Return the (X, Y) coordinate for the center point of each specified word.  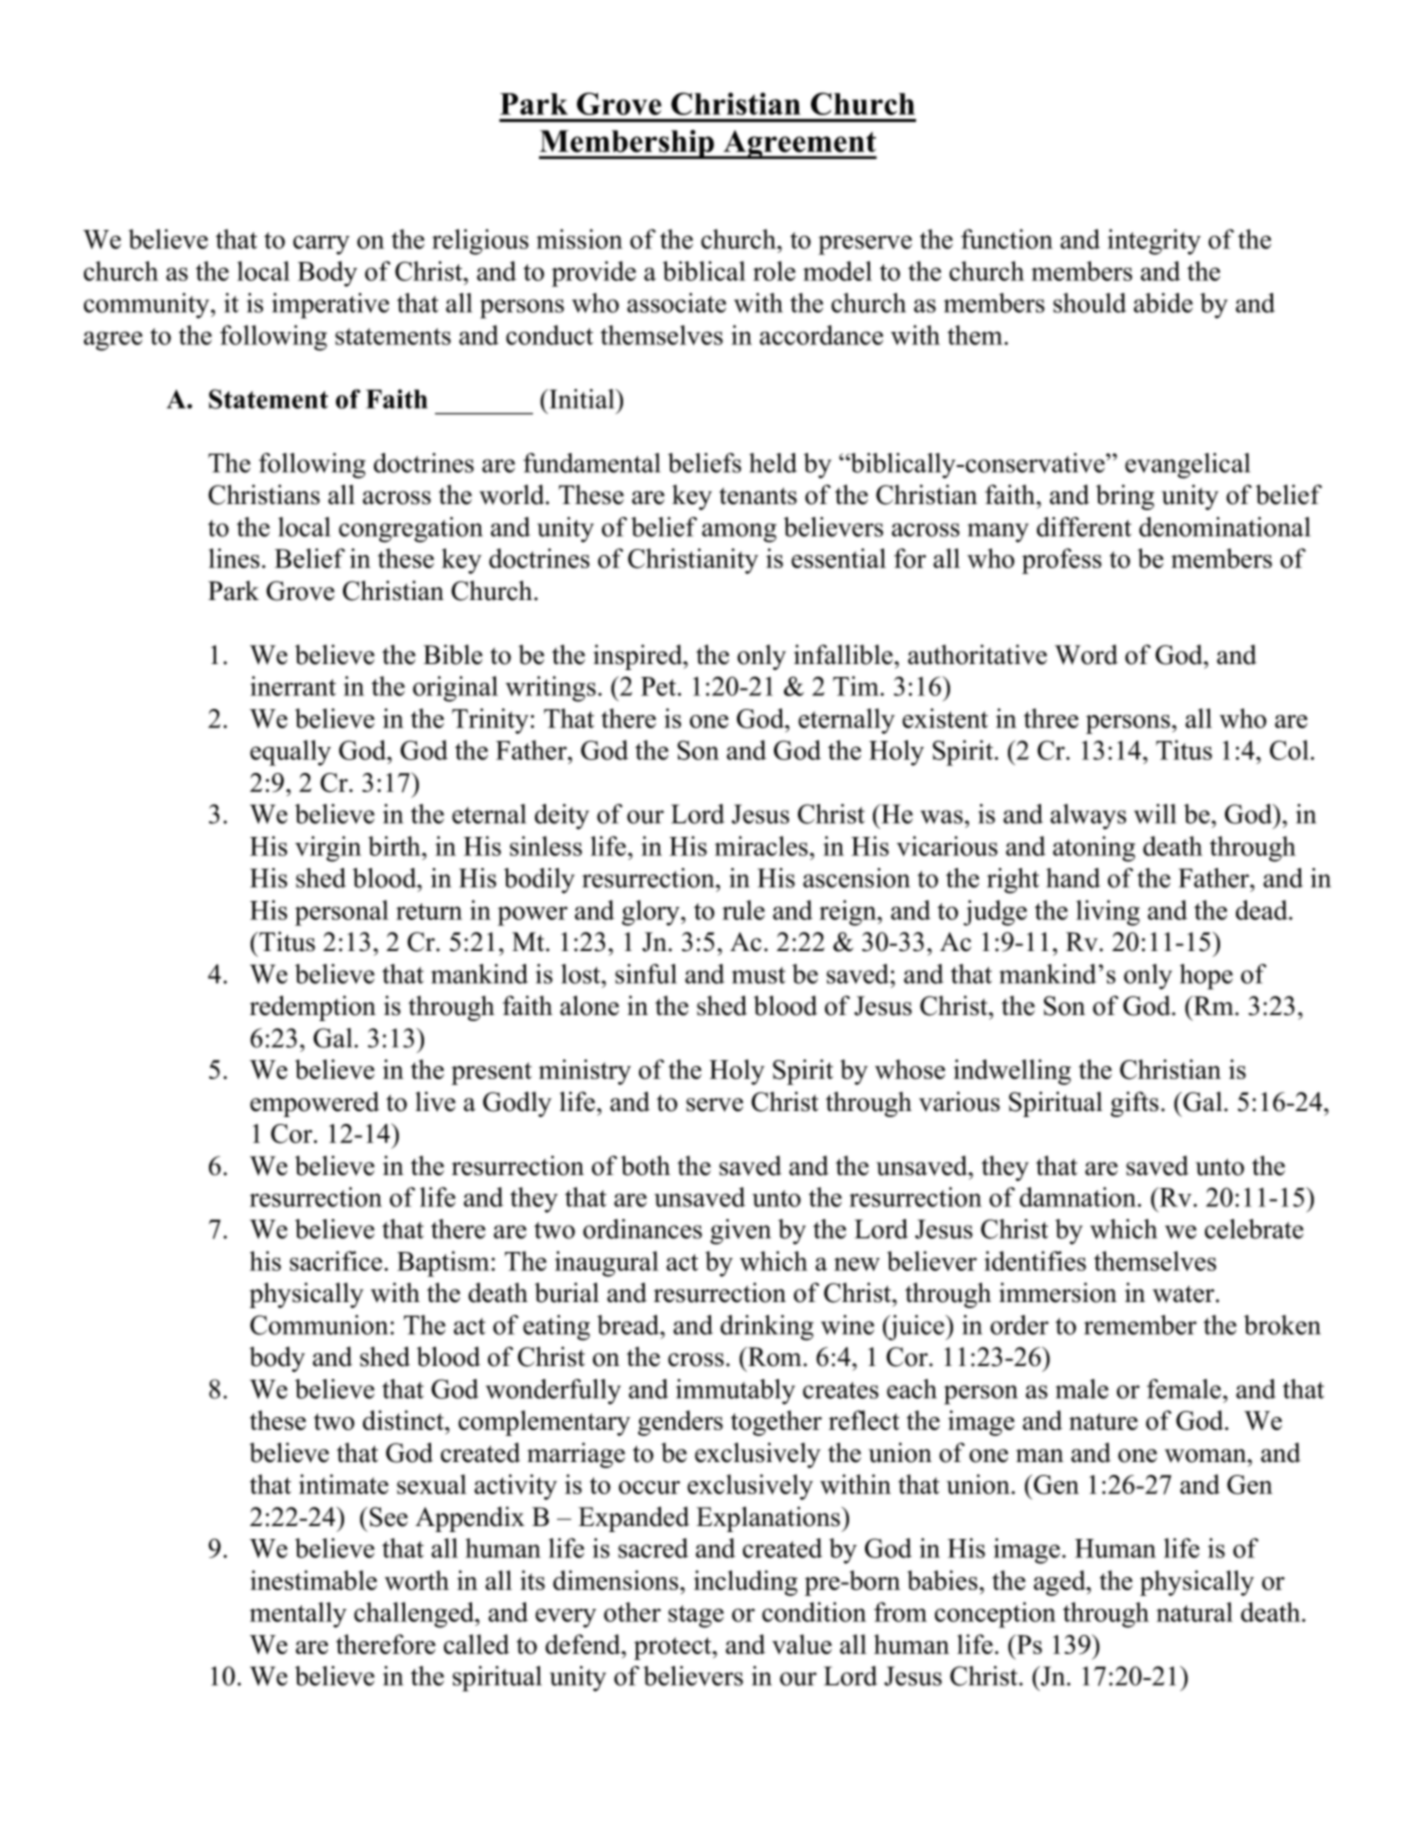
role (774, 271)
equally (290, 753)
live (435, 1101)
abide (1163, 303)
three (1051, 718)
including (746, 1583)
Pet (660, 686)
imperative (330, 306)
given (740, 1232)
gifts (1135, 1104)
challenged (415, 1615)
